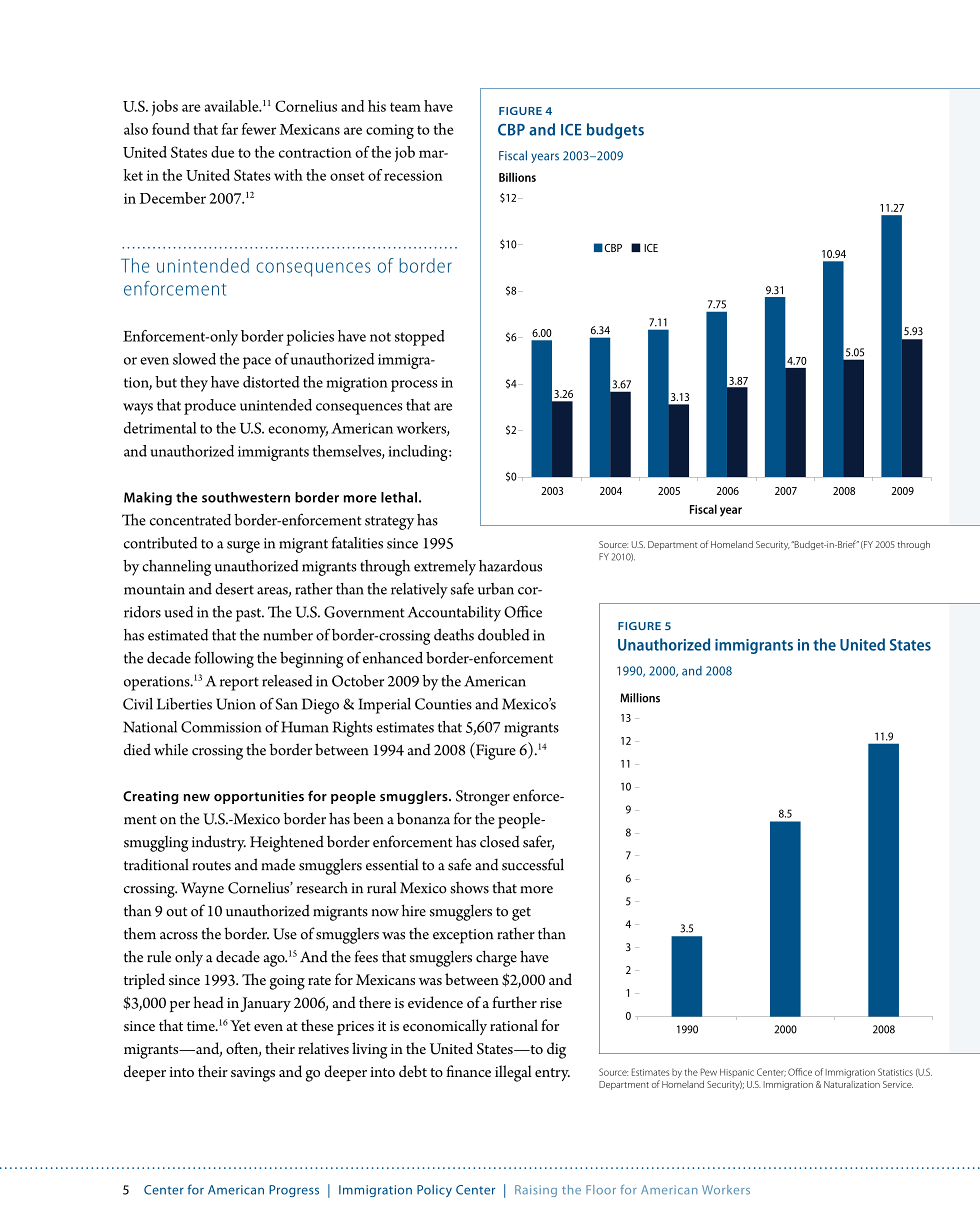 This screenshot has width=980, height=1226. I want to click on closed, so click(500, 841).
